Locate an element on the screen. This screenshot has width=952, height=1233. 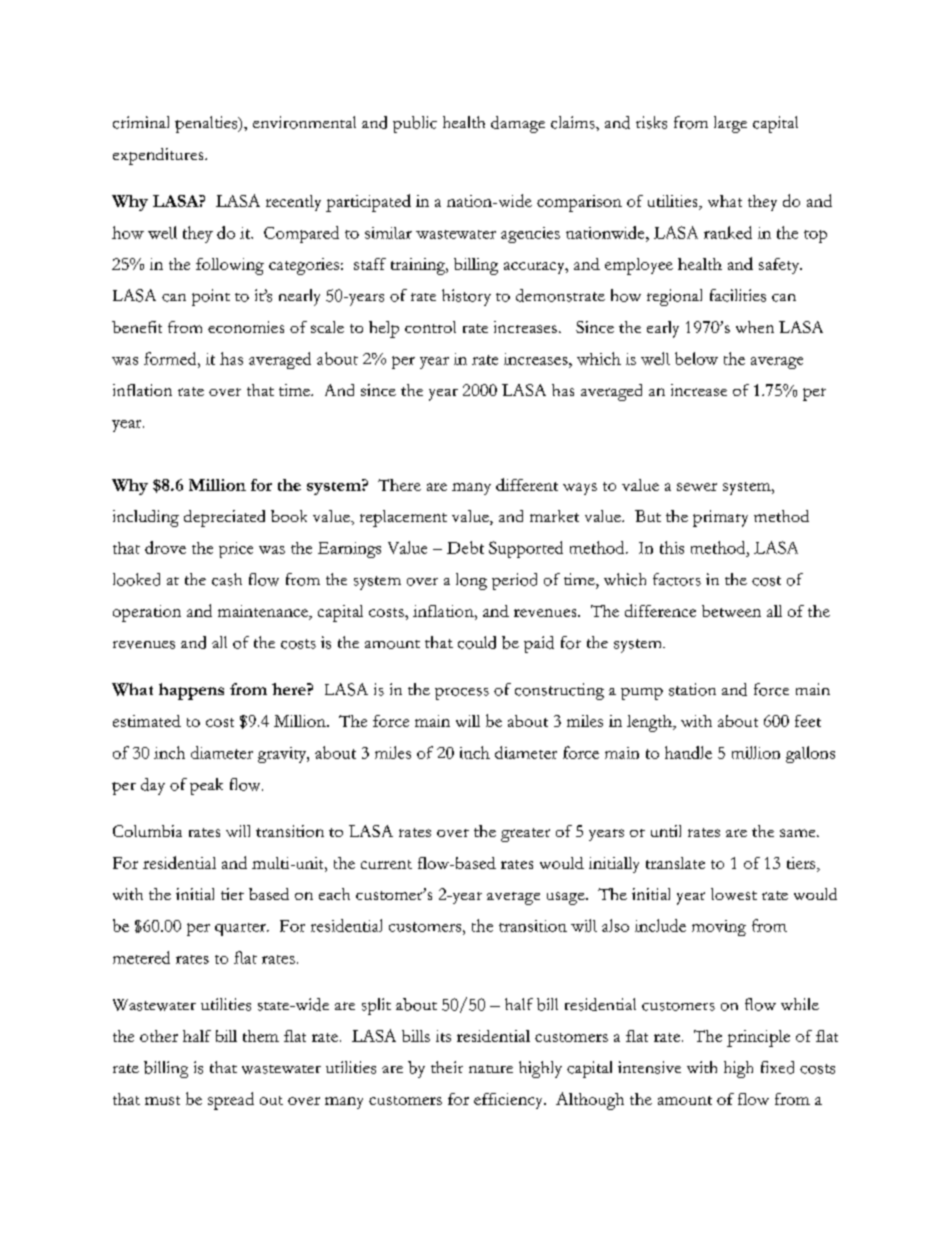
depreciated is located at coordinates (224, 518).
